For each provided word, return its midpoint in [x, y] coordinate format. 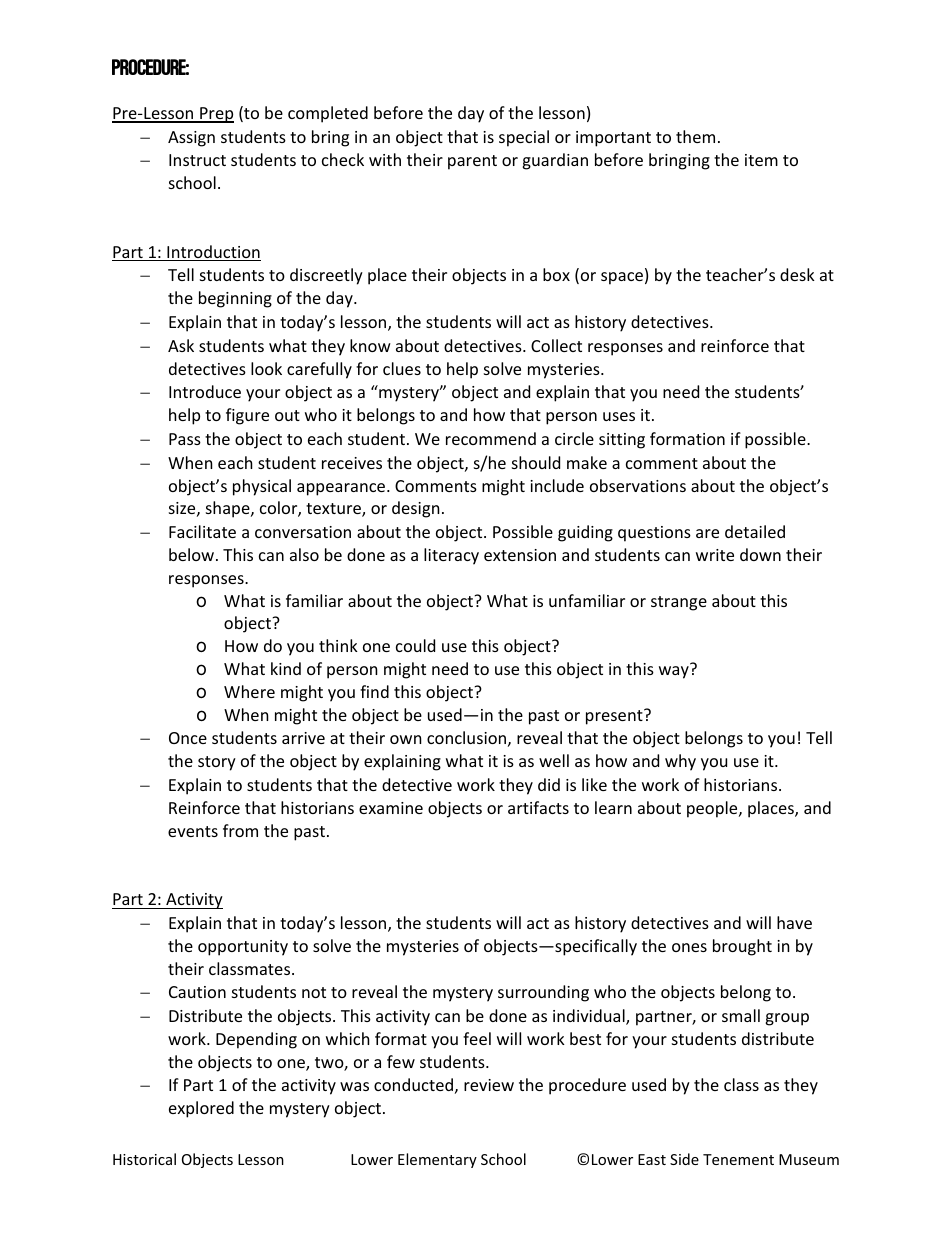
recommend [491, 438]
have [794, 922]
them [695, 136]
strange [679, 603]
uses [619, 416]
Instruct [197, 160]
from [240, 830]
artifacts [538, 807]
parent [472, 162]
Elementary [437, 1160]
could [415, 645]
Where [249, 691]
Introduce [205, 391]
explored [201, 1109]
